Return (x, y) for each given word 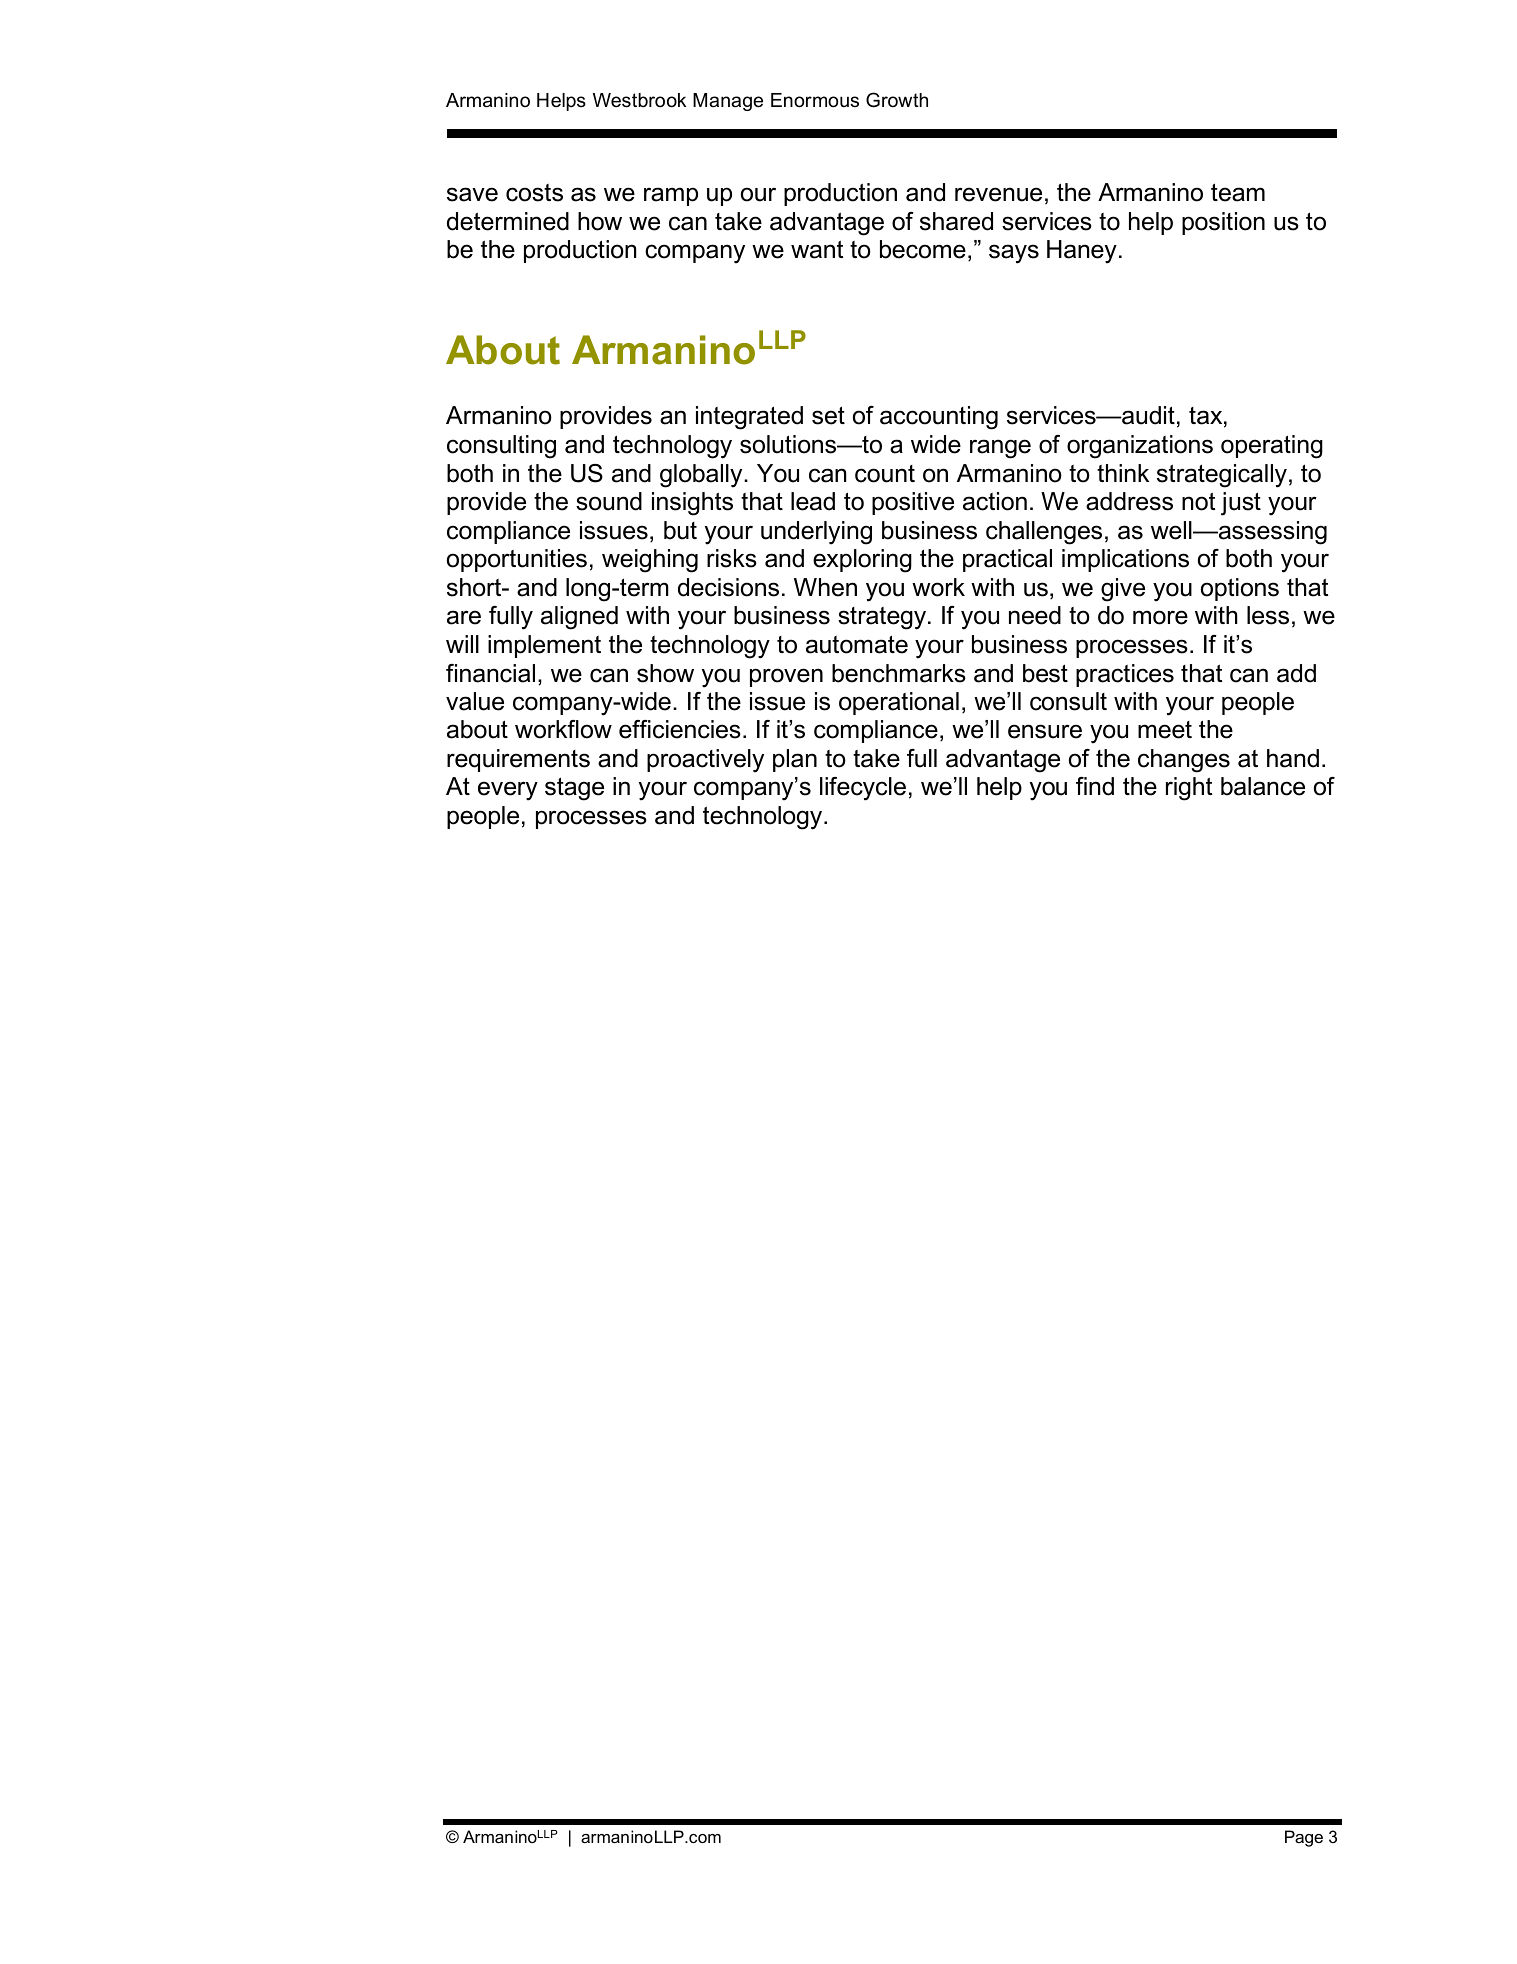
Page (1304, 1838)
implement (544, 646)
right (1189, 789)
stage (574, 789)
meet (1165, 730)
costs (534, 193)
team (1238, 192)
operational (899, 703)
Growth (897, 100)
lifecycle (863, 789)
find (1095, 786)
